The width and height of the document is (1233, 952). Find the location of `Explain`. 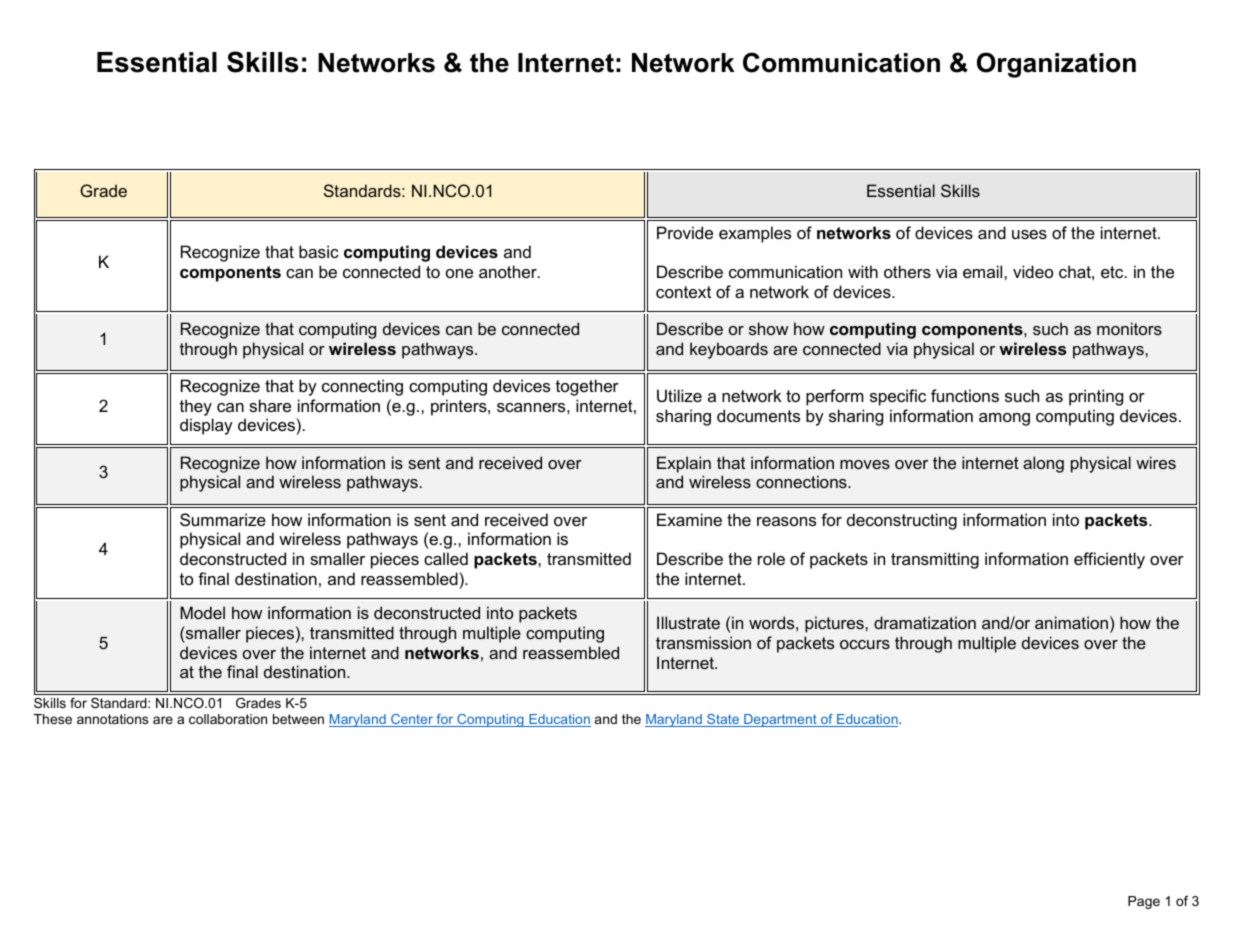

Explain is located at coordinates (684, 464).
